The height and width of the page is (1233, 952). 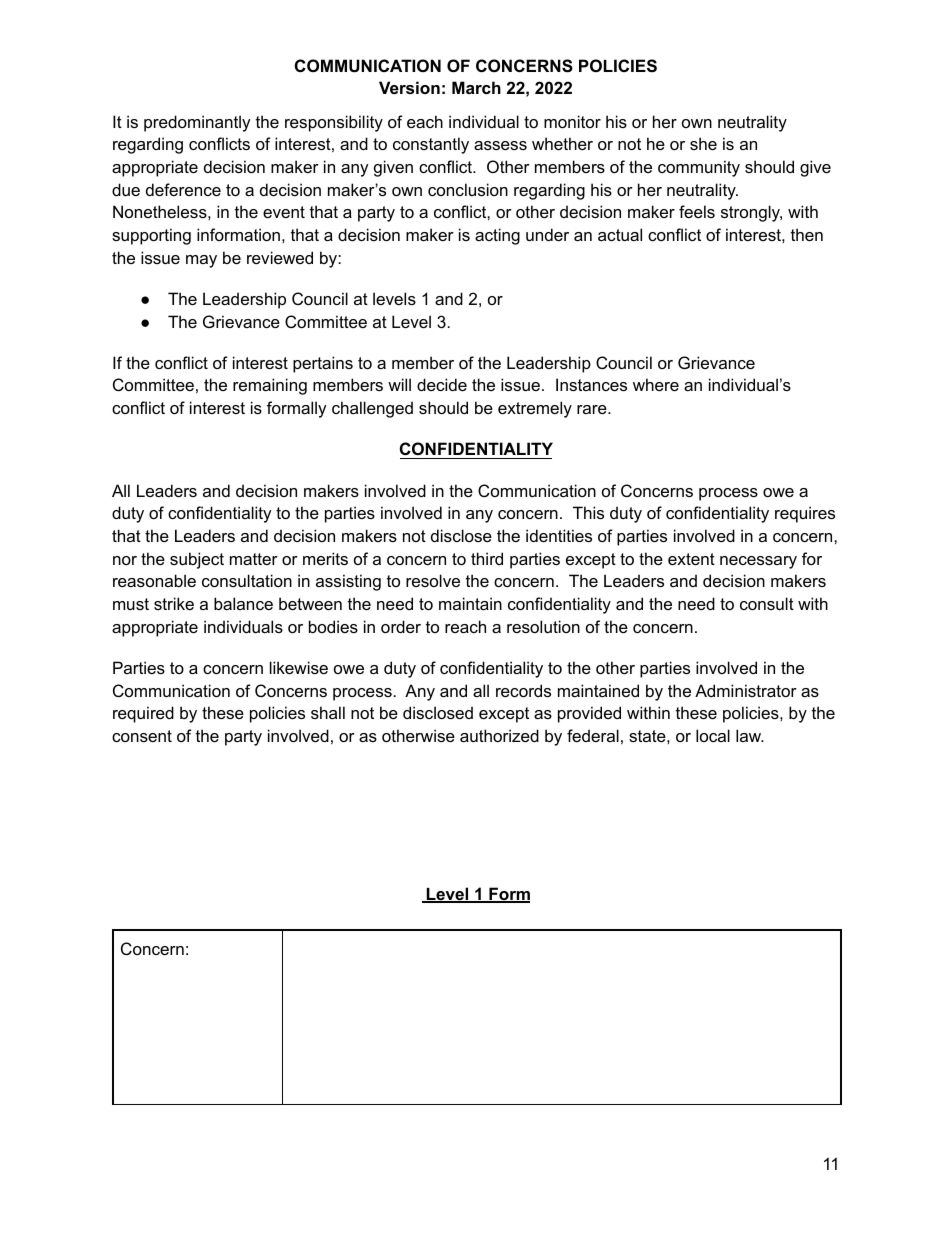 What do you see at coordinates (197, 123) in the page?
I see `predominantly` at bounding box center [197, 123].
